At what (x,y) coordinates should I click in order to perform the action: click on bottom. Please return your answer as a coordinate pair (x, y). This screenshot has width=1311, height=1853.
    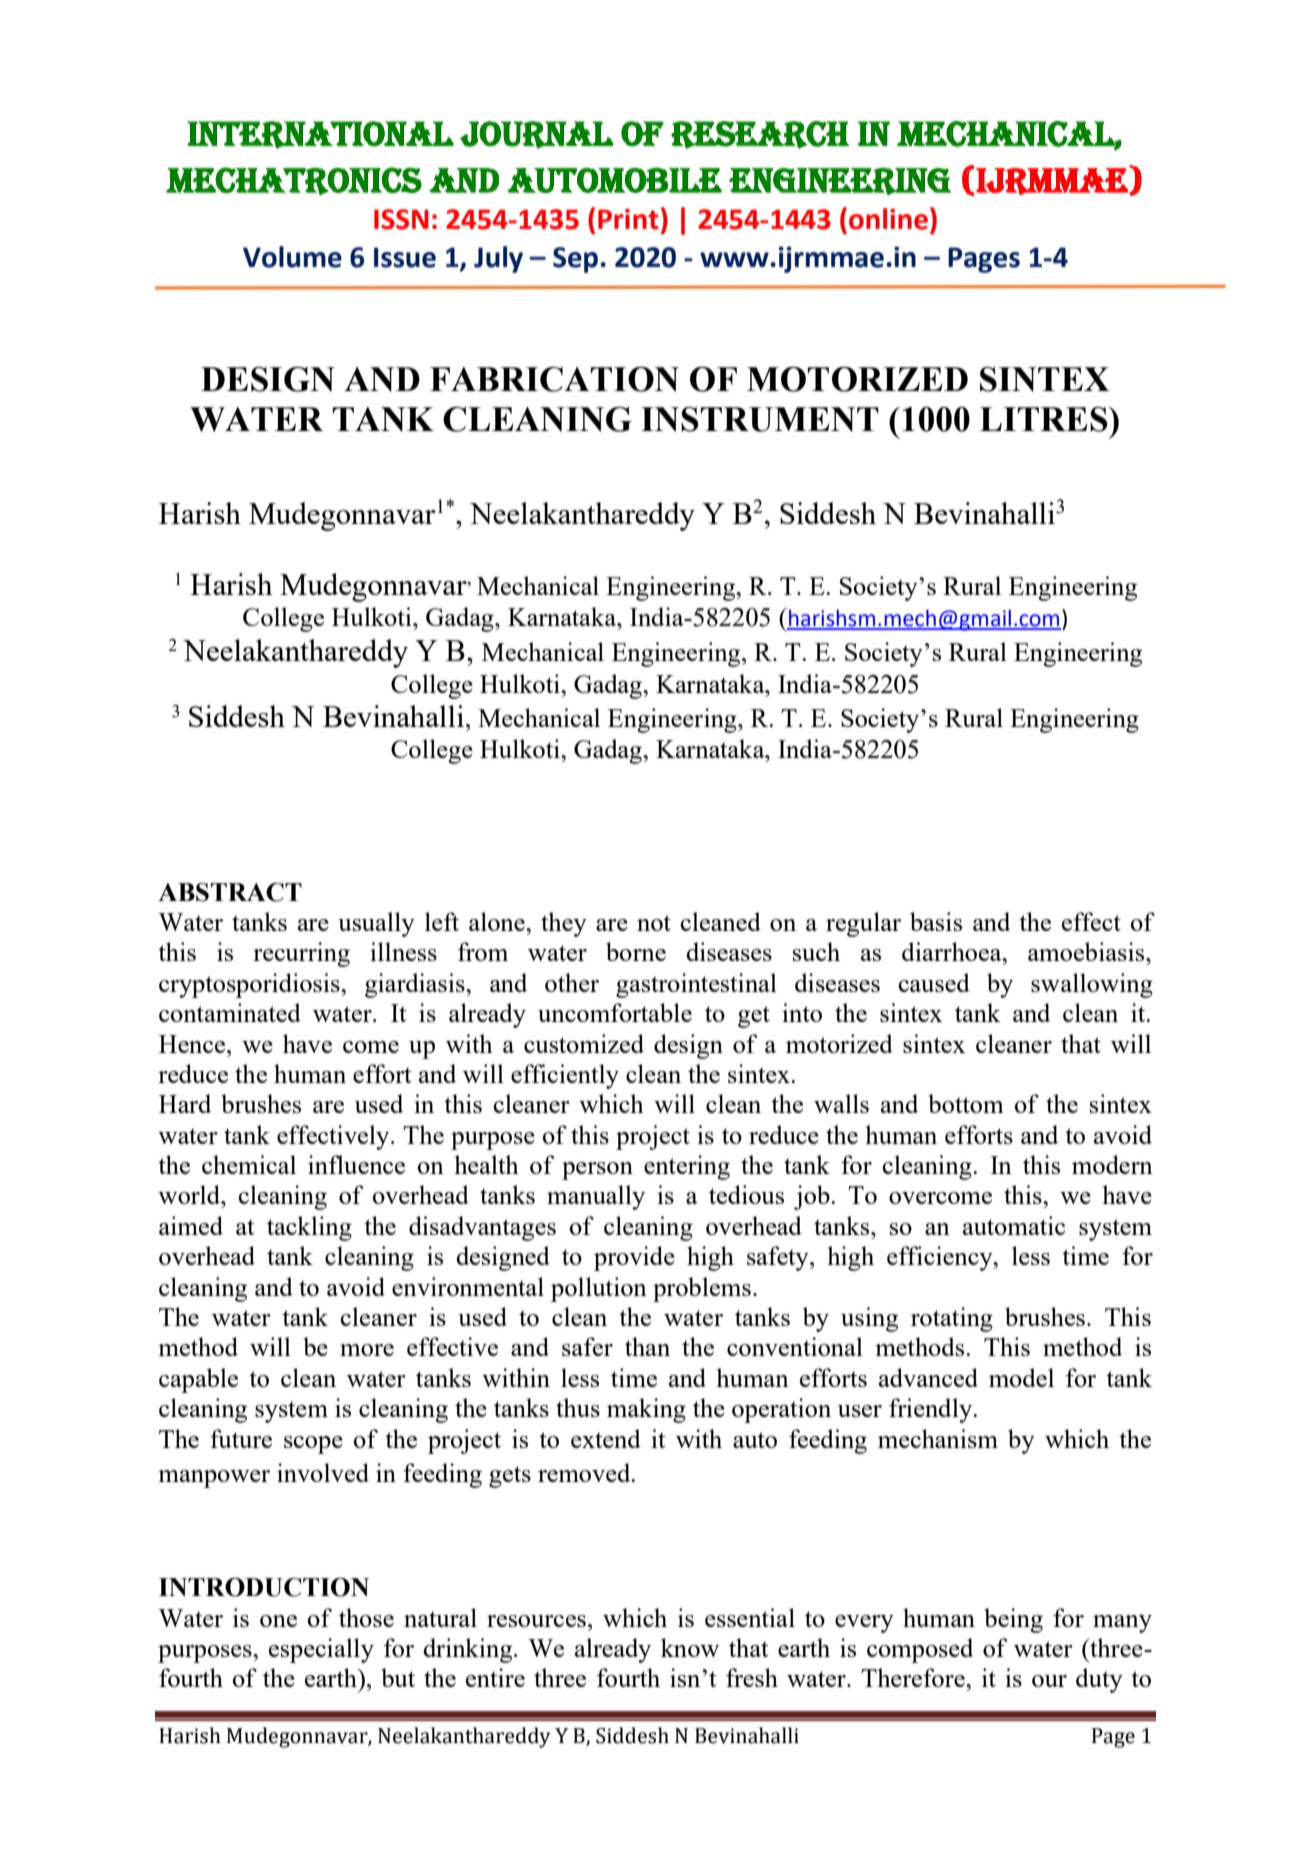
    Looking at the image, I should click on (966, 1103).
